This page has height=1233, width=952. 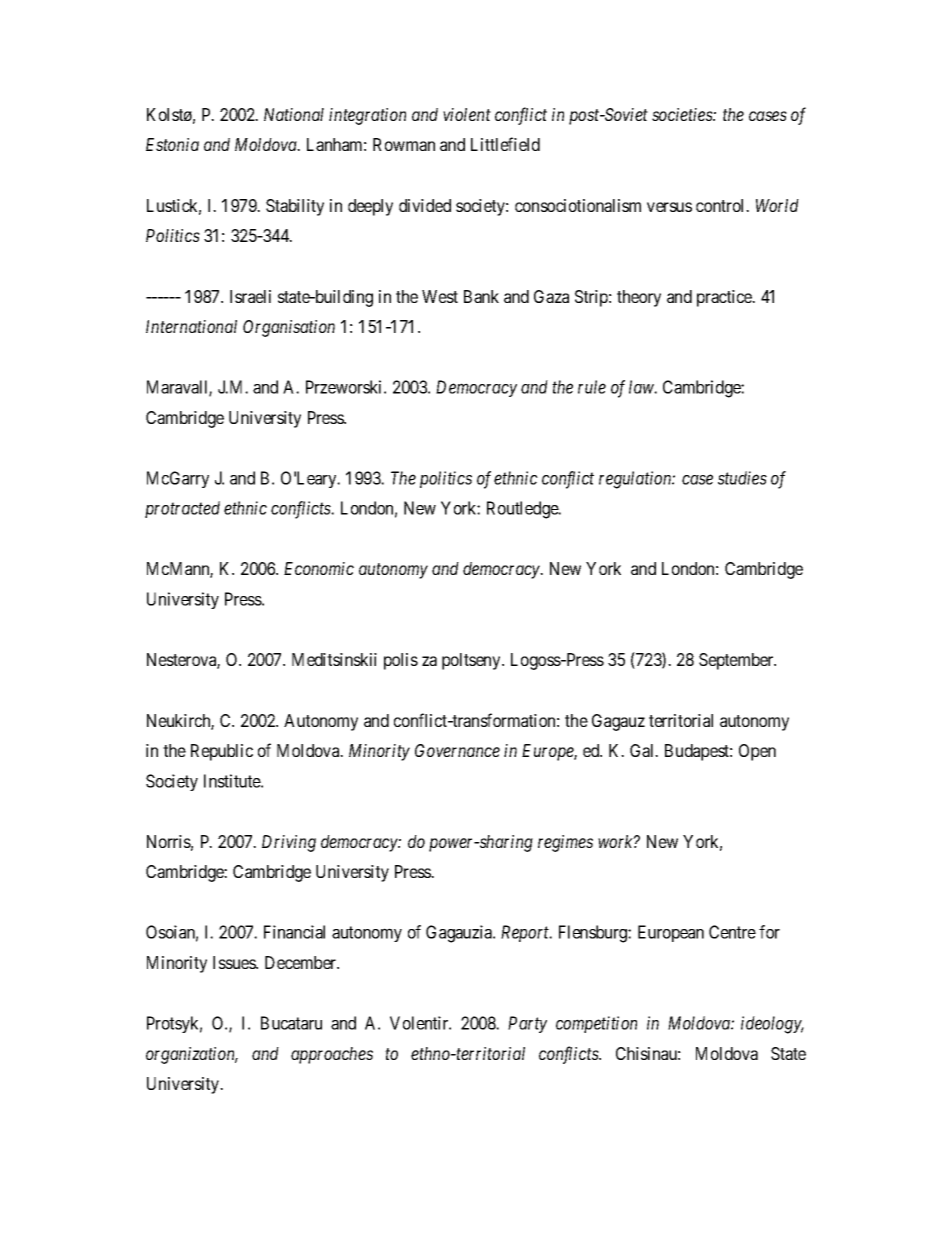 I want to click on Estonia, so click(x=172, y=144).
